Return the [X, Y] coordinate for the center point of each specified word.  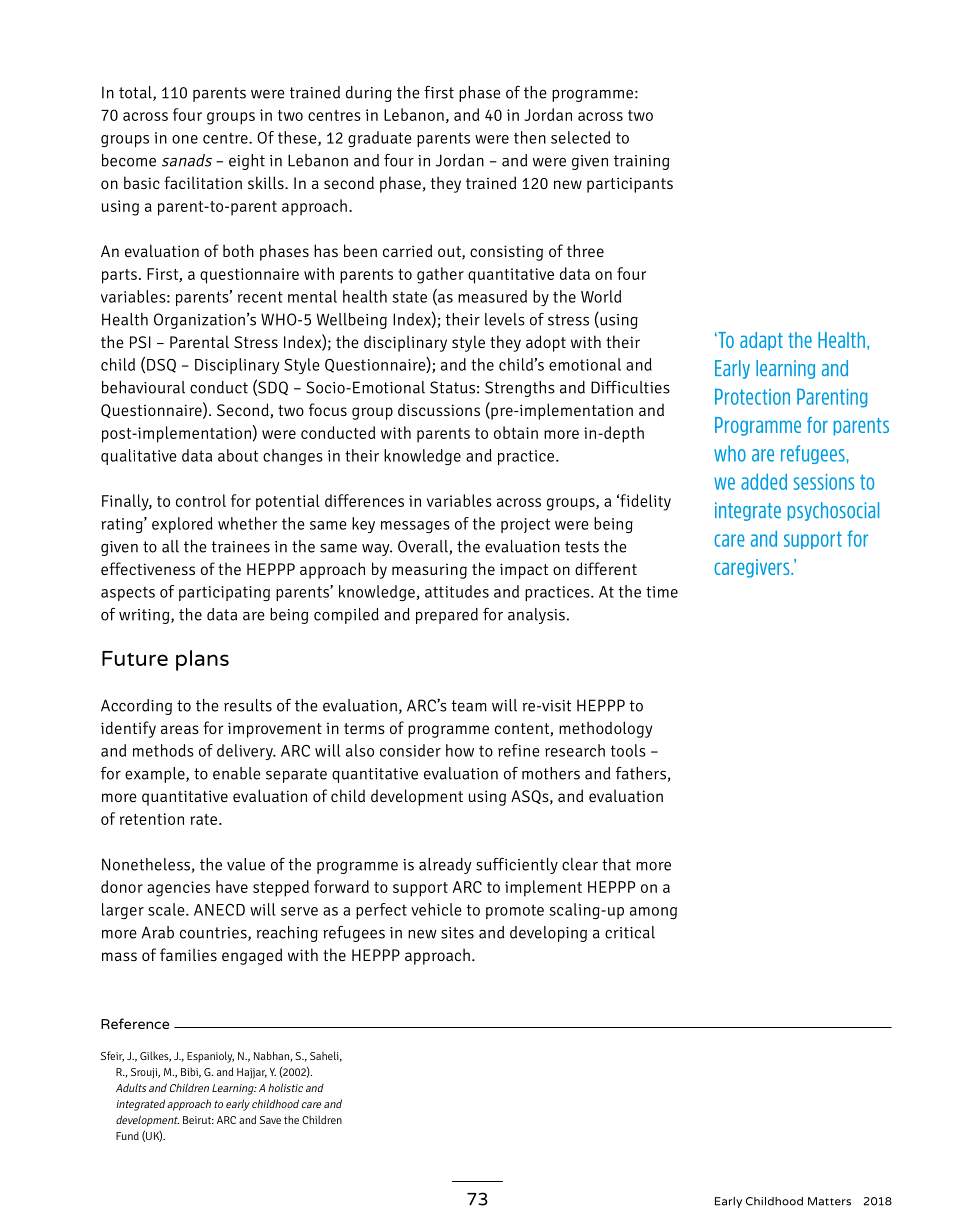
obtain [516, 432]
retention [152, 819]
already [445, 866]
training [641, 162]
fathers [641, 773]
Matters [829, 1201]
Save [270, 1120]
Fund [127, 1135]
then [530, 137]
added [764, 481]
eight [247, 162]
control [201, 500]
